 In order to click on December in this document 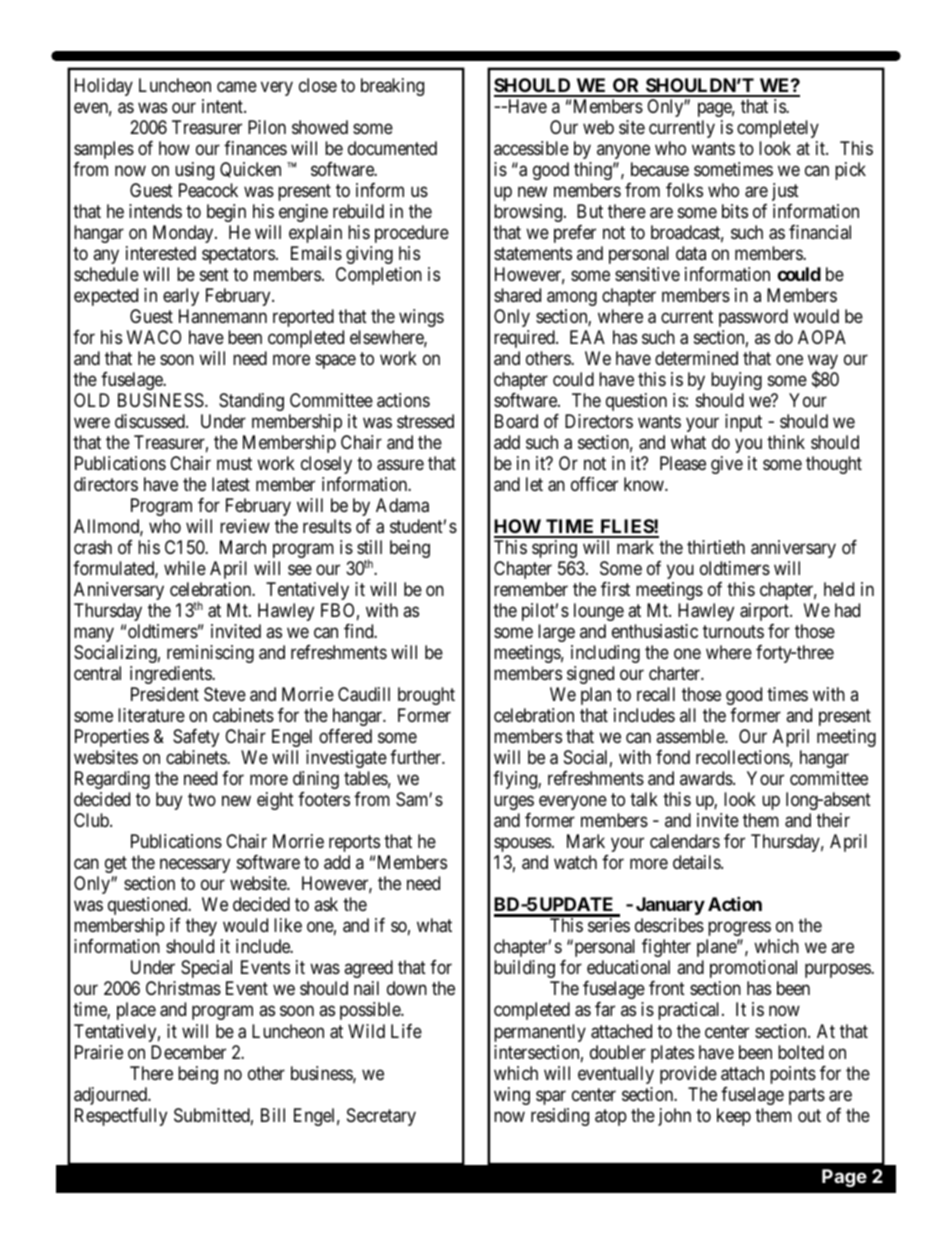, I will do `click(188, 1052)`.
